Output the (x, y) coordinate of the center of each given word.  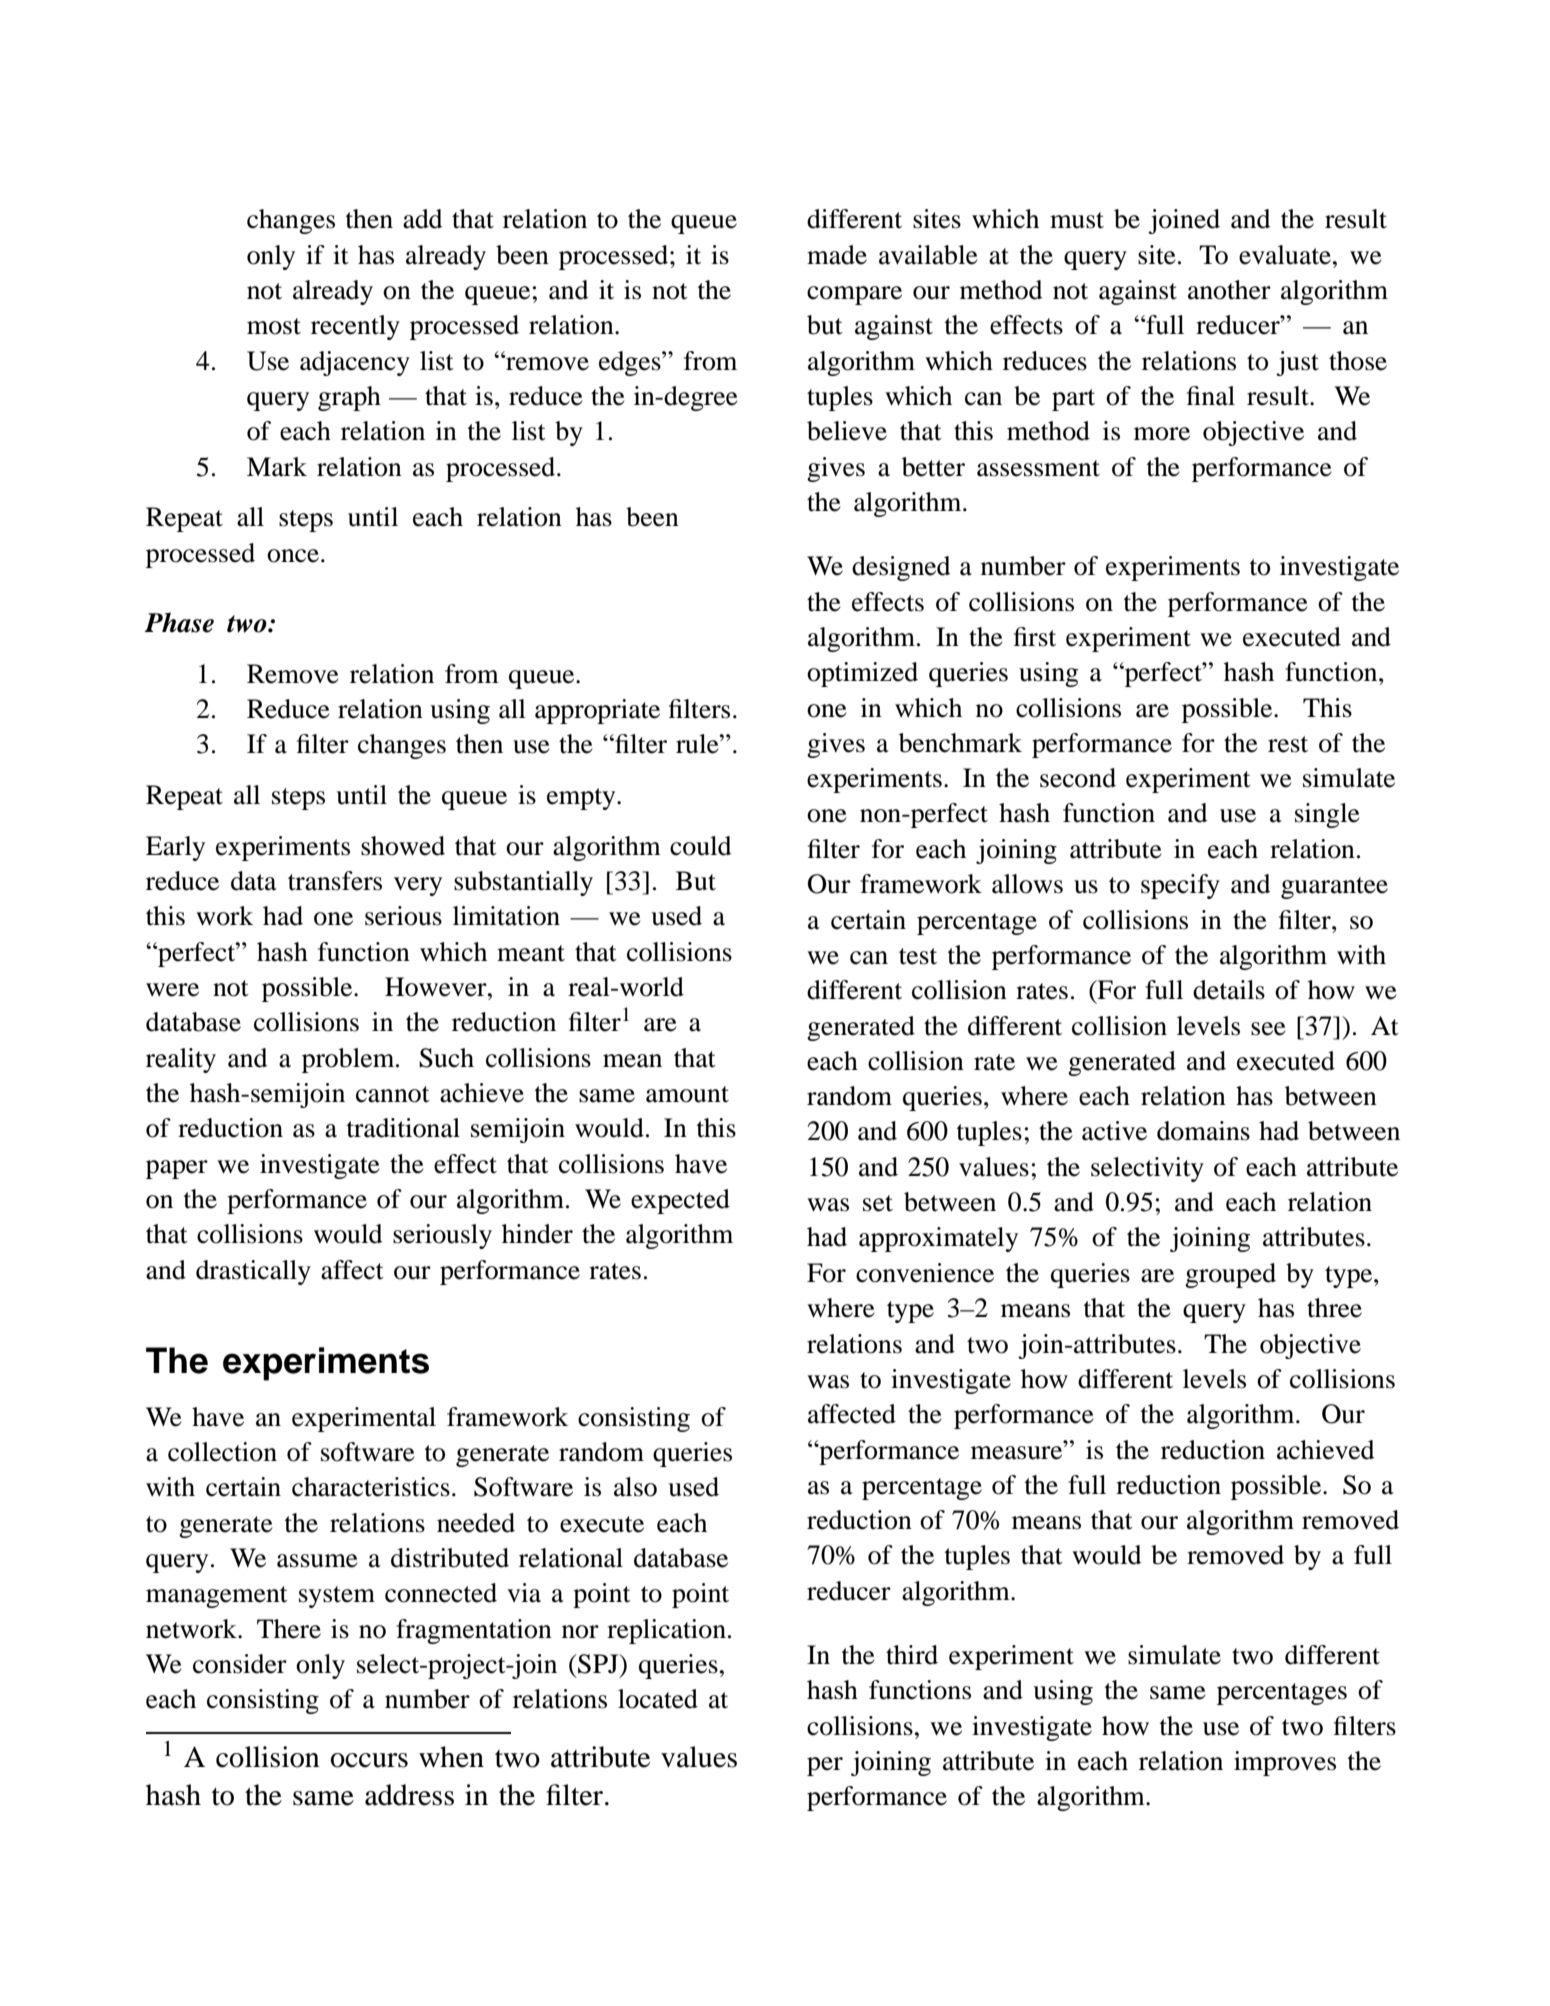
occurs (369, 1760)
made (837, 255)
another (1229, 290)
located (658, 1699)
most (274, 326)
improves (1285, 1763)
